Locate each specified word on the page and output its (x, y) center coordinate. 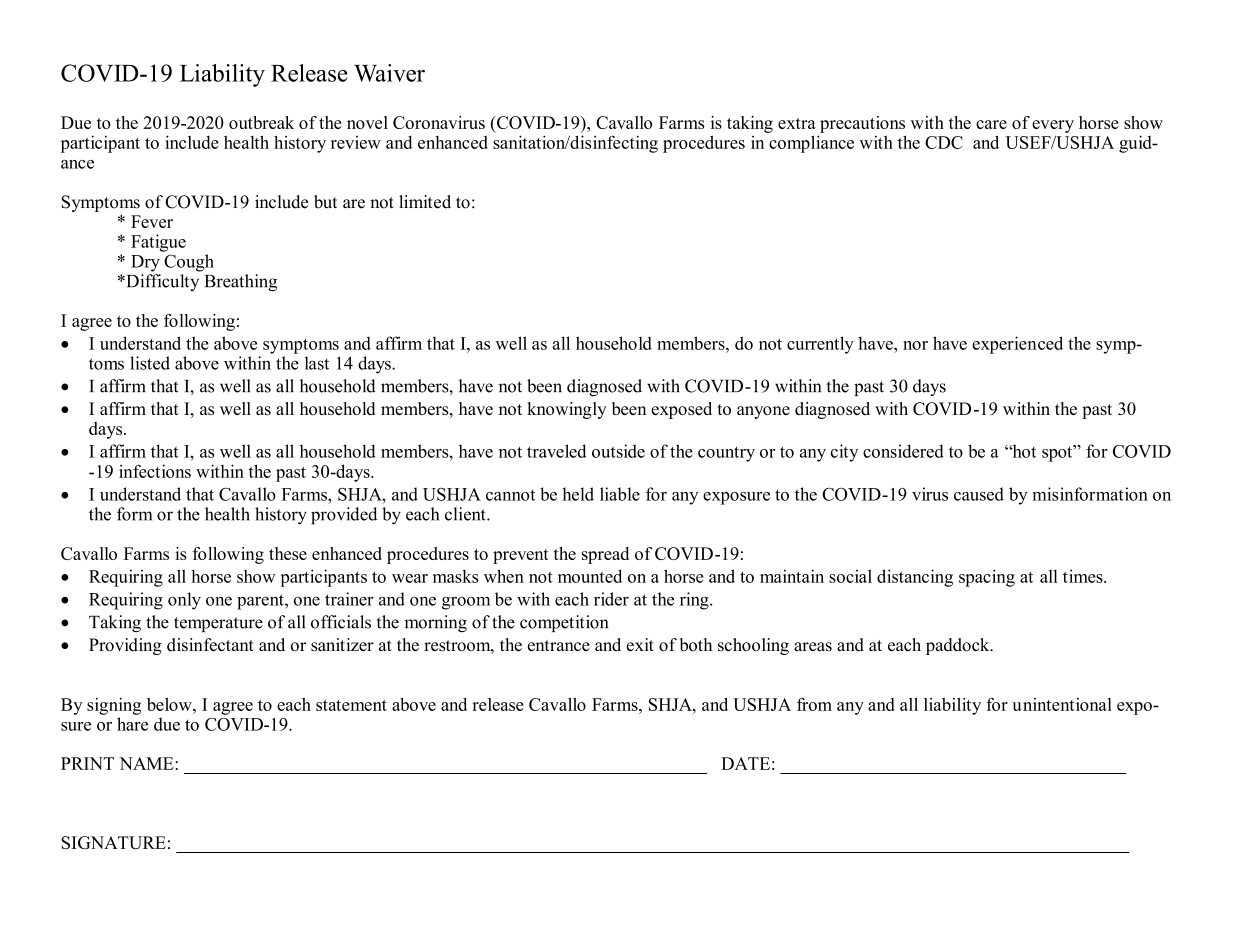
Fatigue (158, 243)
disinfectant (210, 645)
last (317, 363)
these (288, 553)
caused (979, 494)
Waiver (389, 73)
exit (640, 645)
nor (915, 345)
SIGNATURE (113, 842)
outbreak (261, 122)
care (991, 124)
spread (605, 555)
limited (425, 202)
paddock (959, 646)
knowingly (567, 410)
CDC (944, 142)
